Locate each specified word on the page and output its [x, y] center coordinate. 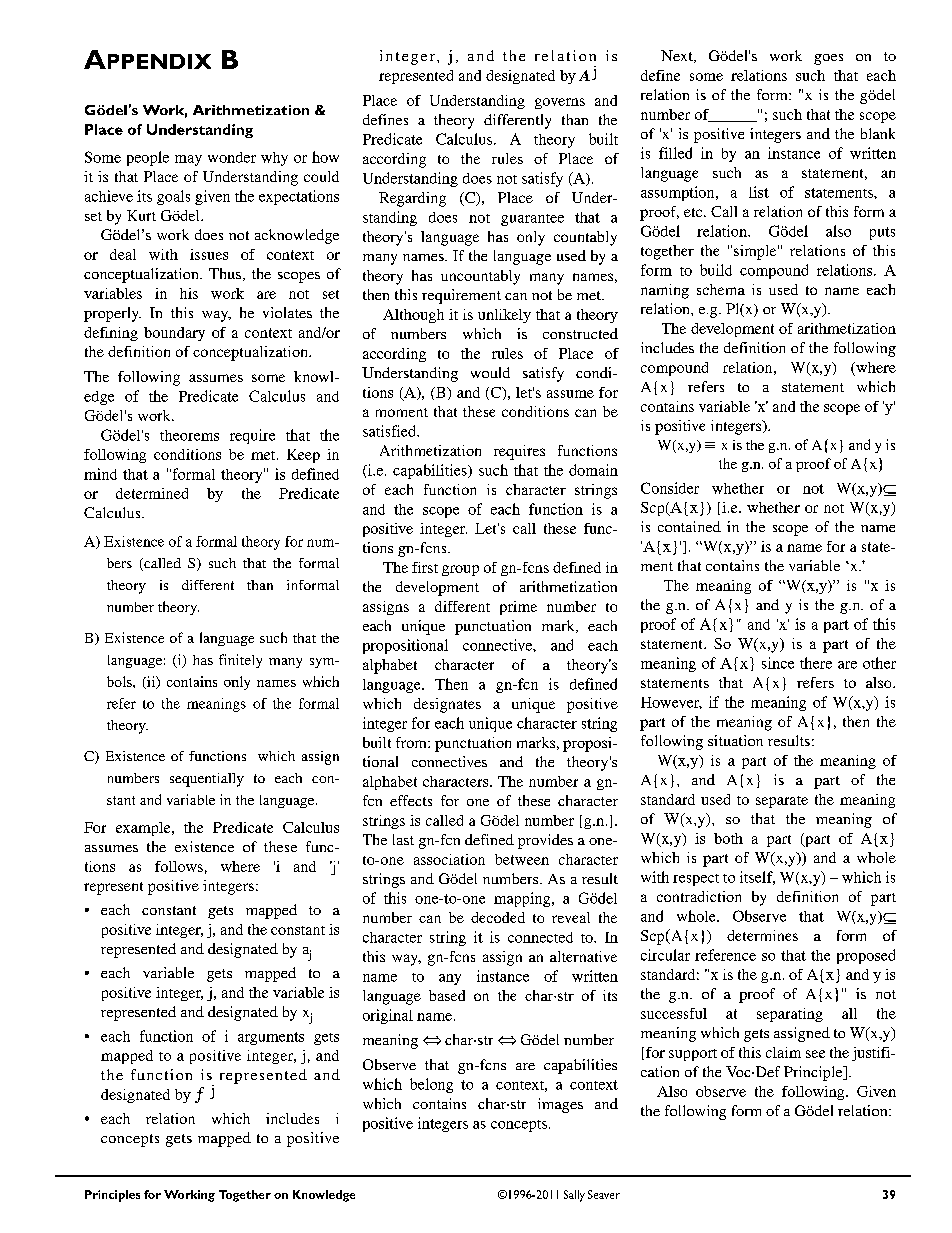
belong [431, 1085]
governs [560, 103]
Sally [574, 1196]
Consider [670, 488]
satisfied [391, 431]
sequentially [207, 780]
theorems [189, 435]
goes [828, 59]
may [188, 160]
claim [783, 1052]
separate [782, 802]
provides [545, 841]
